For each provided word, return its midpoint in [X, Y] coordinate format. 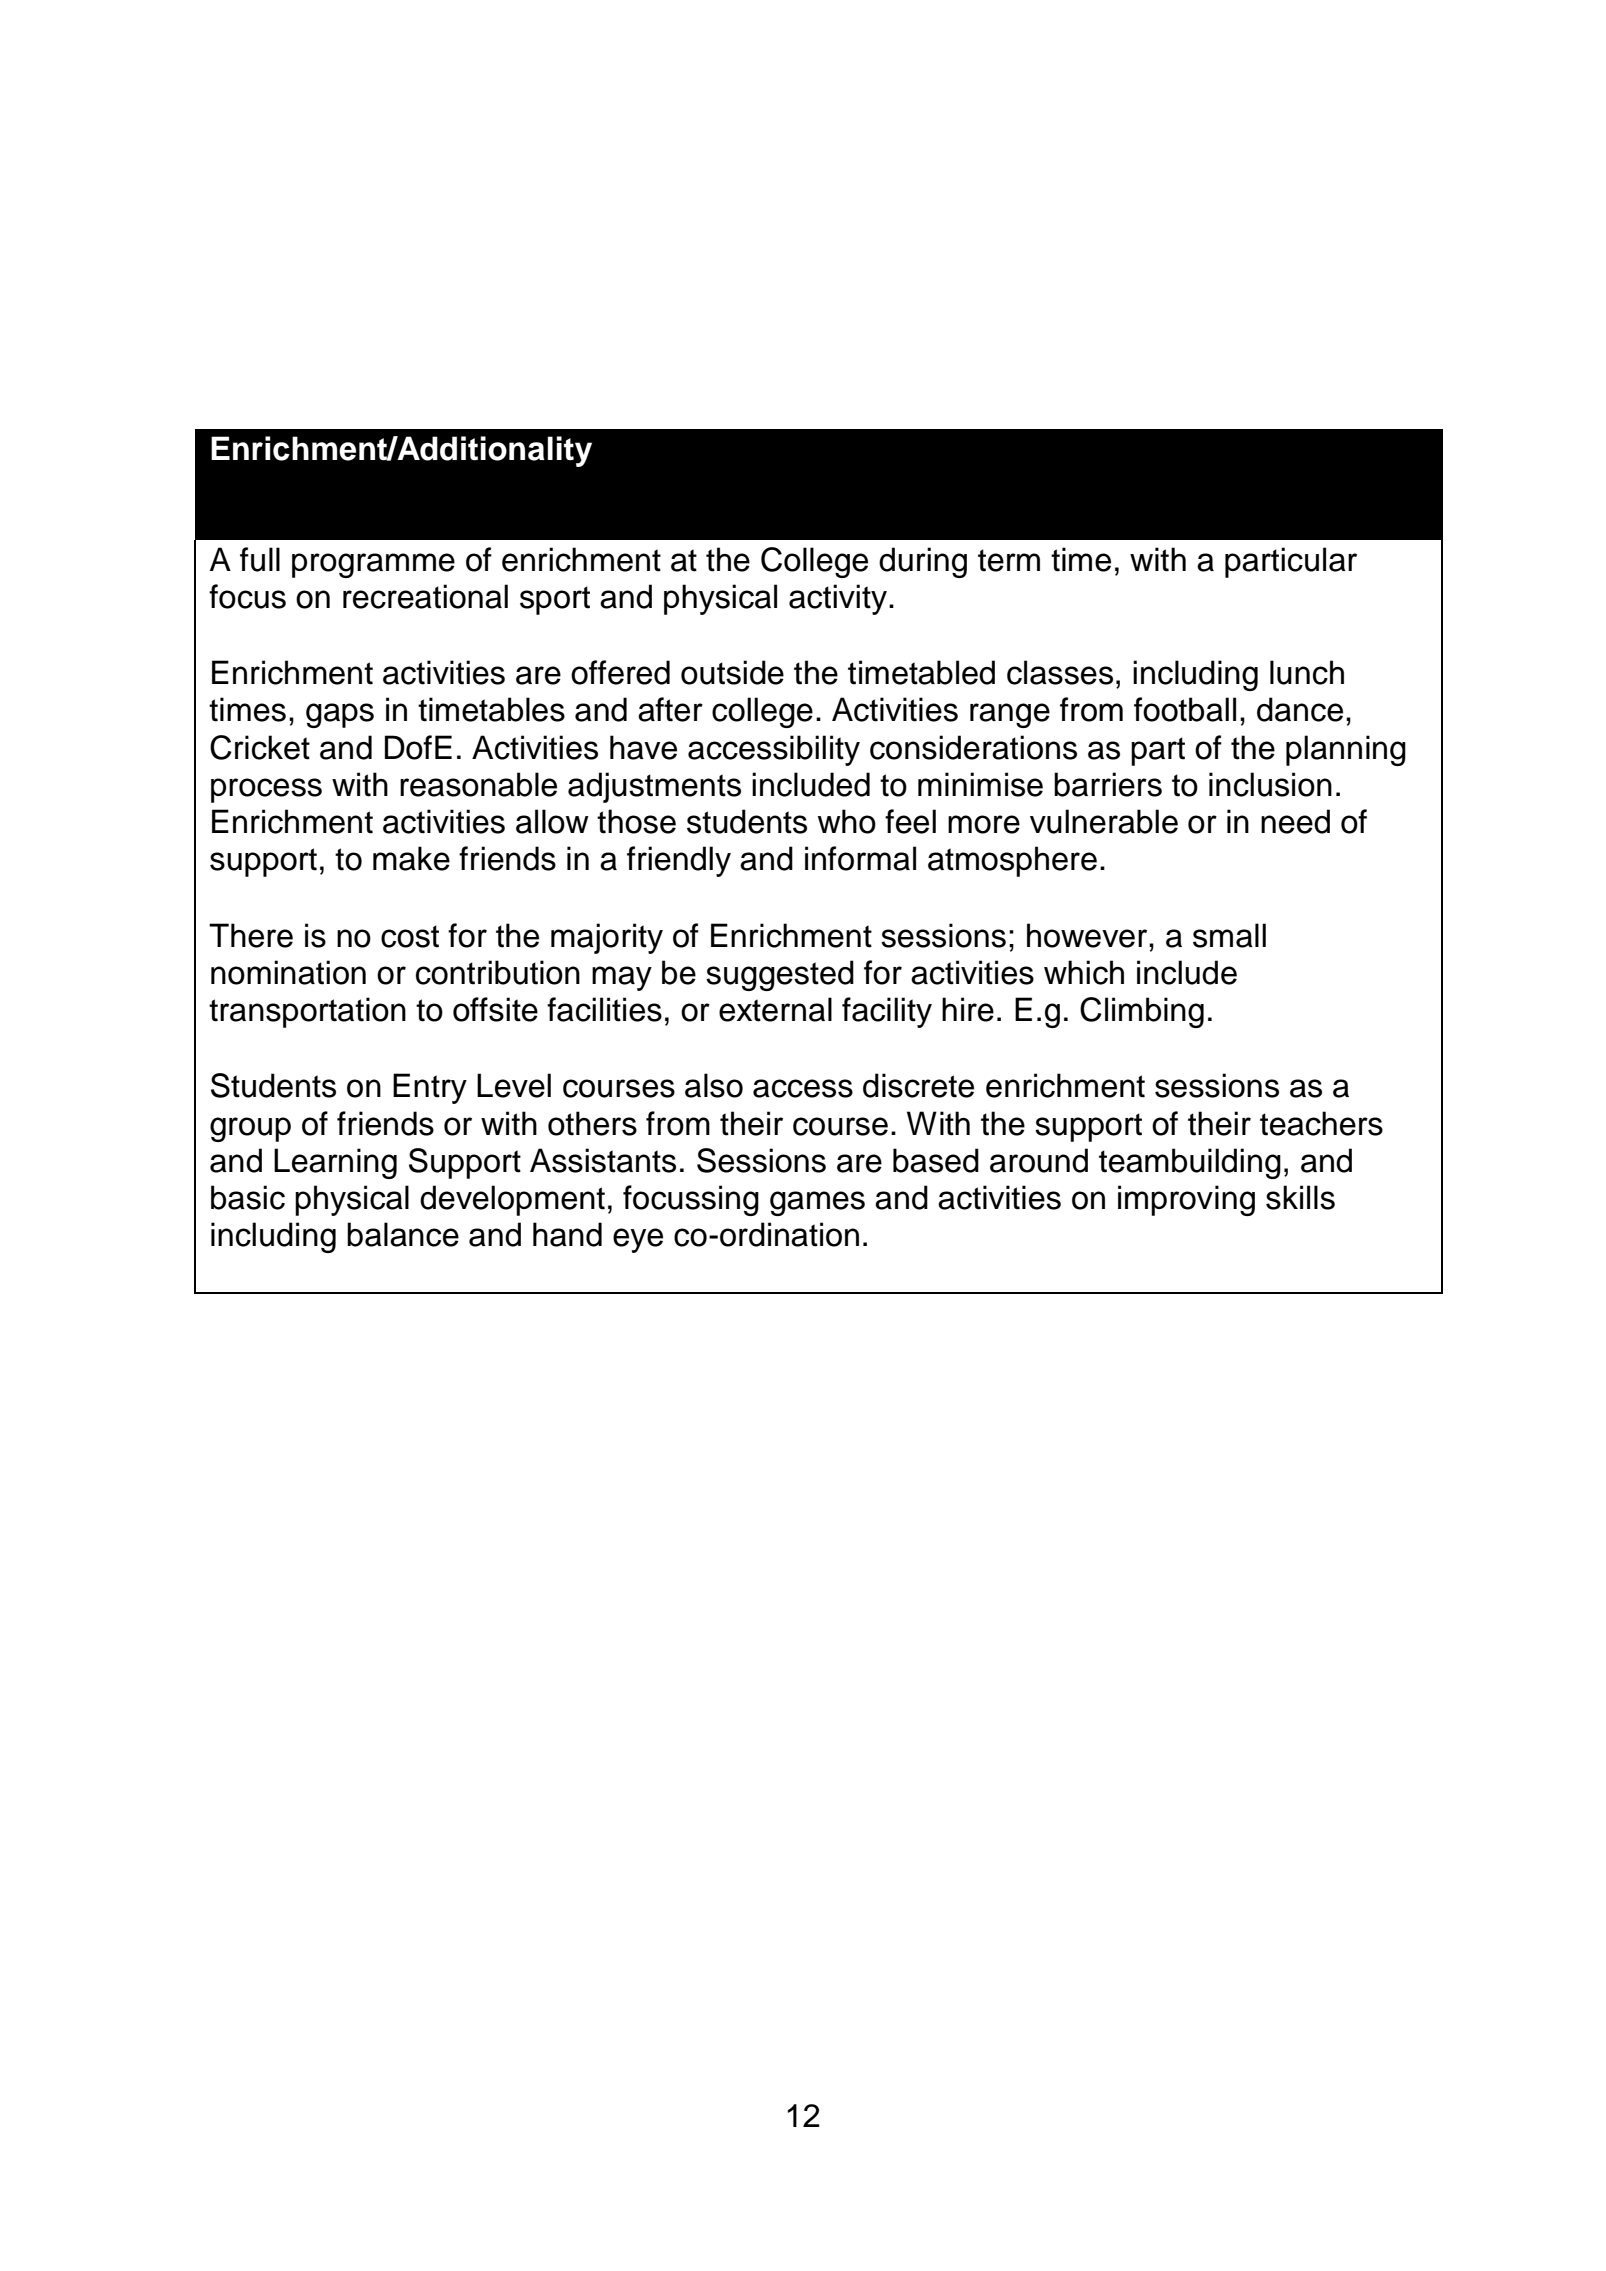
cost [410, 936]
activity [839, 599]
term [1009, 560]
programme [373, 565]
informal [860, 858]
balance [403, 1234]
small [1229, 935]
